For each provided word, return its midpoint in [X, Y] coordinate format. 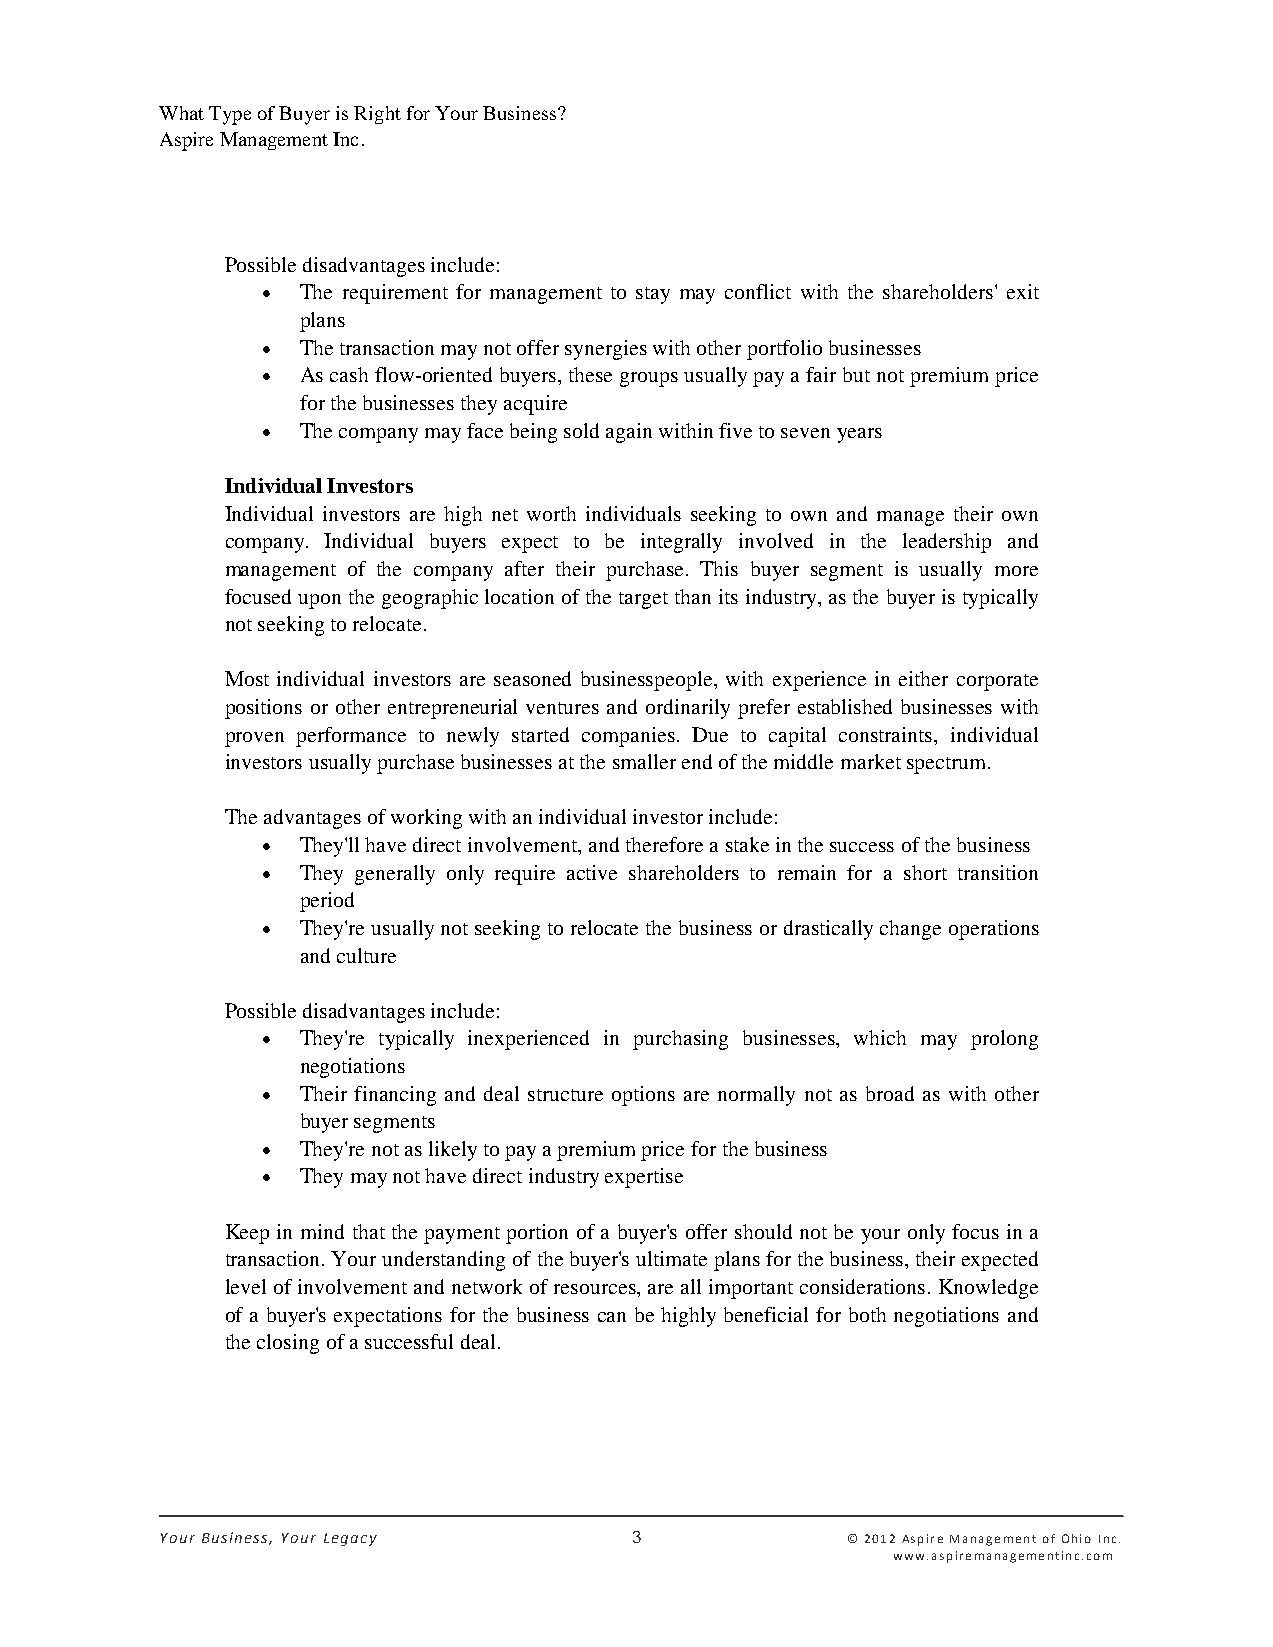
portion [537, 1234]
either [923, 678]
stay [653, 295]
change [910, 930]
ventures [562, 708]
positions [263, 709]
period [327, 902]
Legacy [350, 1539]
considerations [862, 1286]
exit [1023, 291]
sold [581, 430]
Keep [247, 1234]
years [859, 435]
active [592, 872]
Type [230, 115]
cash [349, 374]
